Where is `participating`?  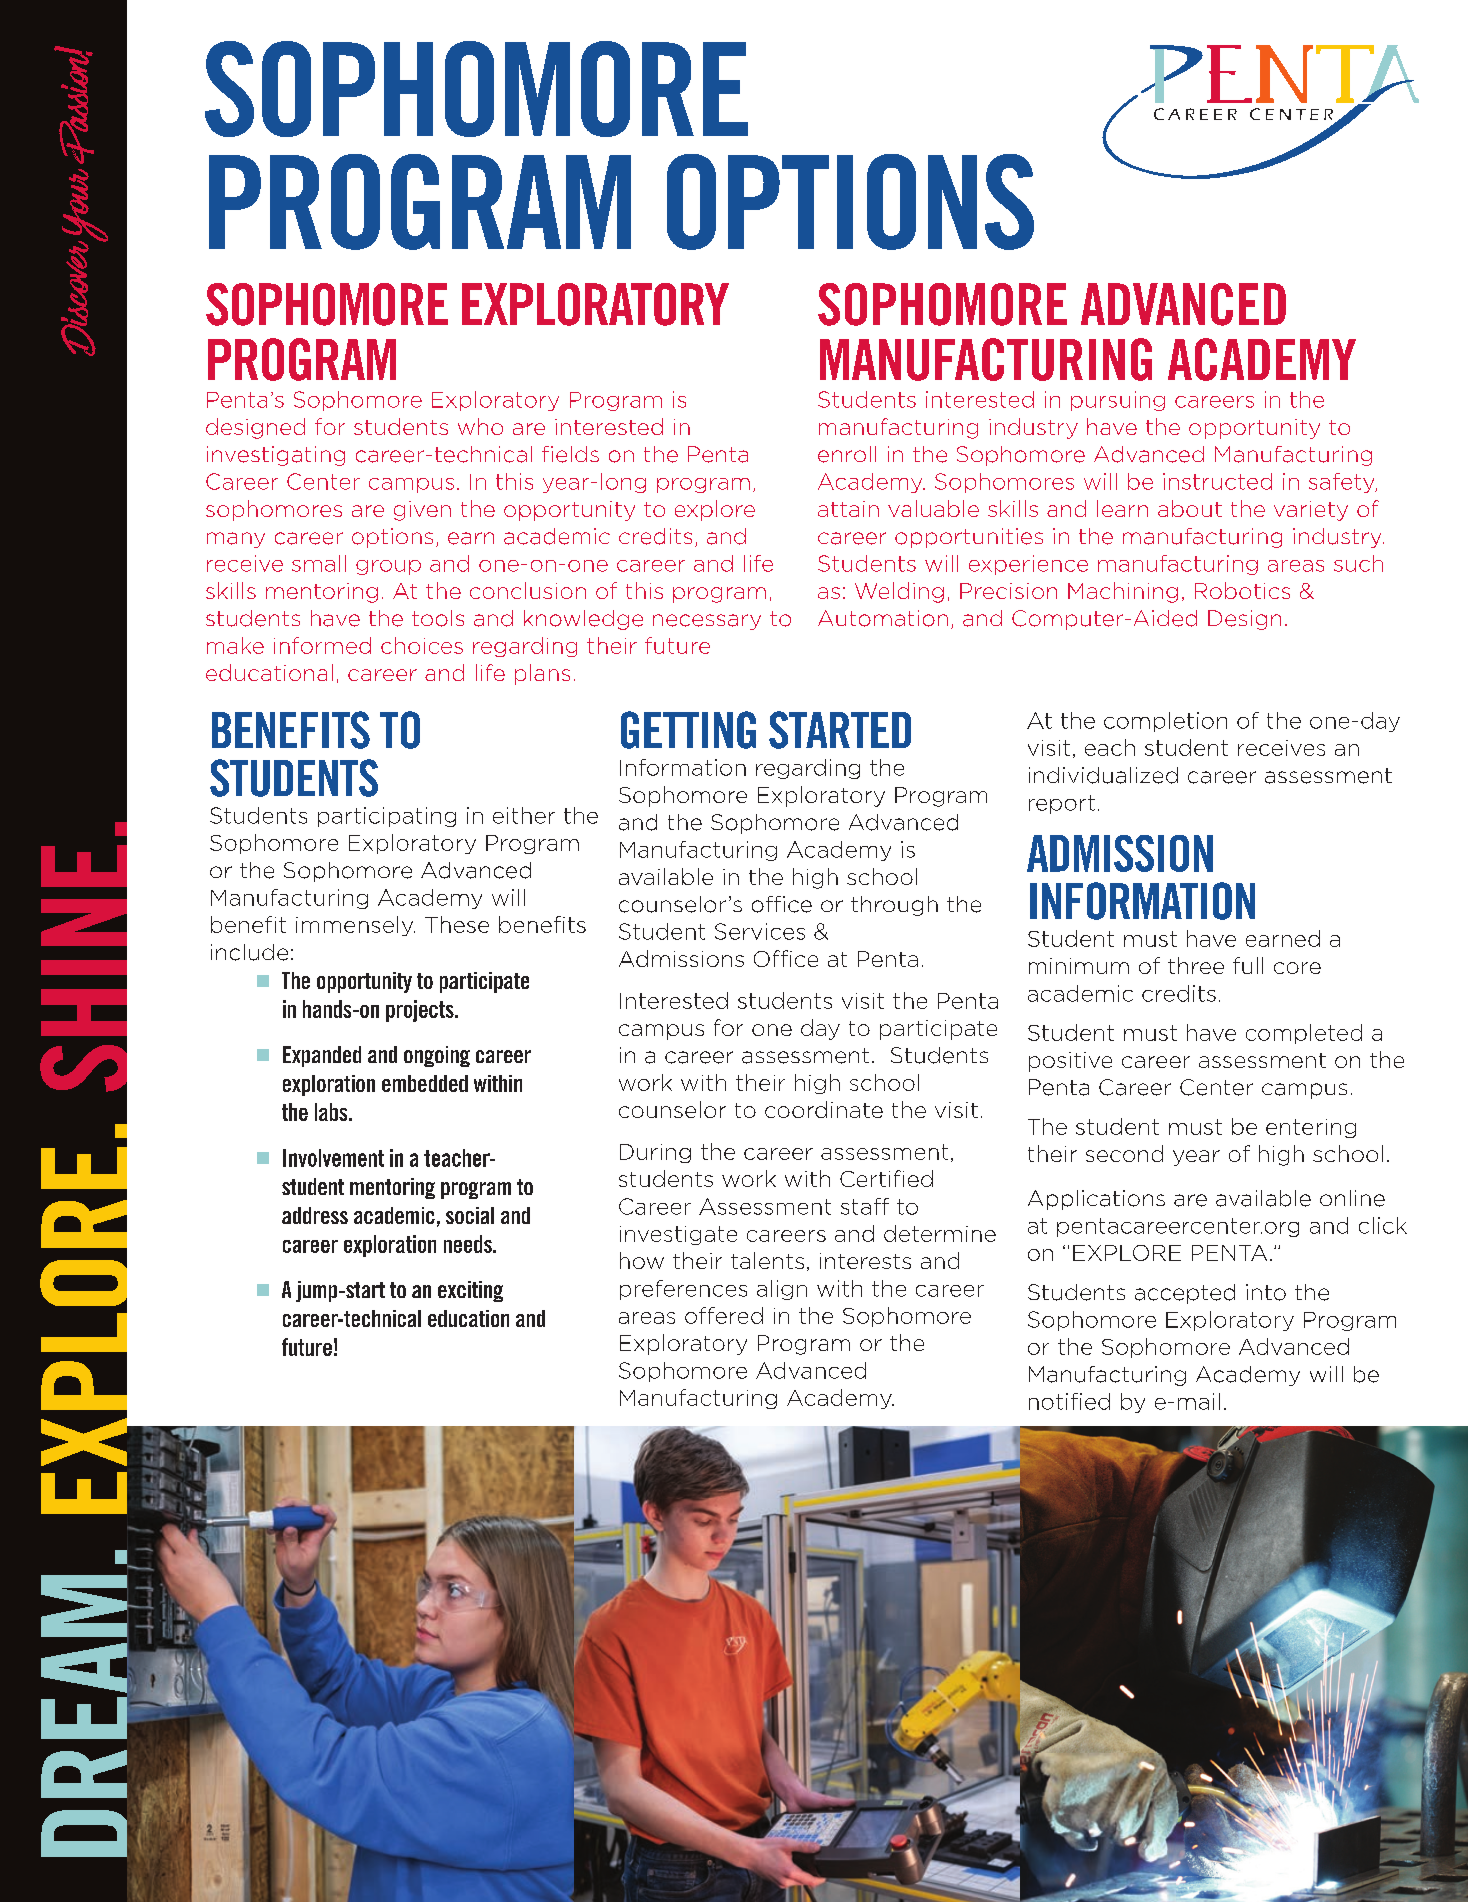 participating is located at coordinates (387, 817).
